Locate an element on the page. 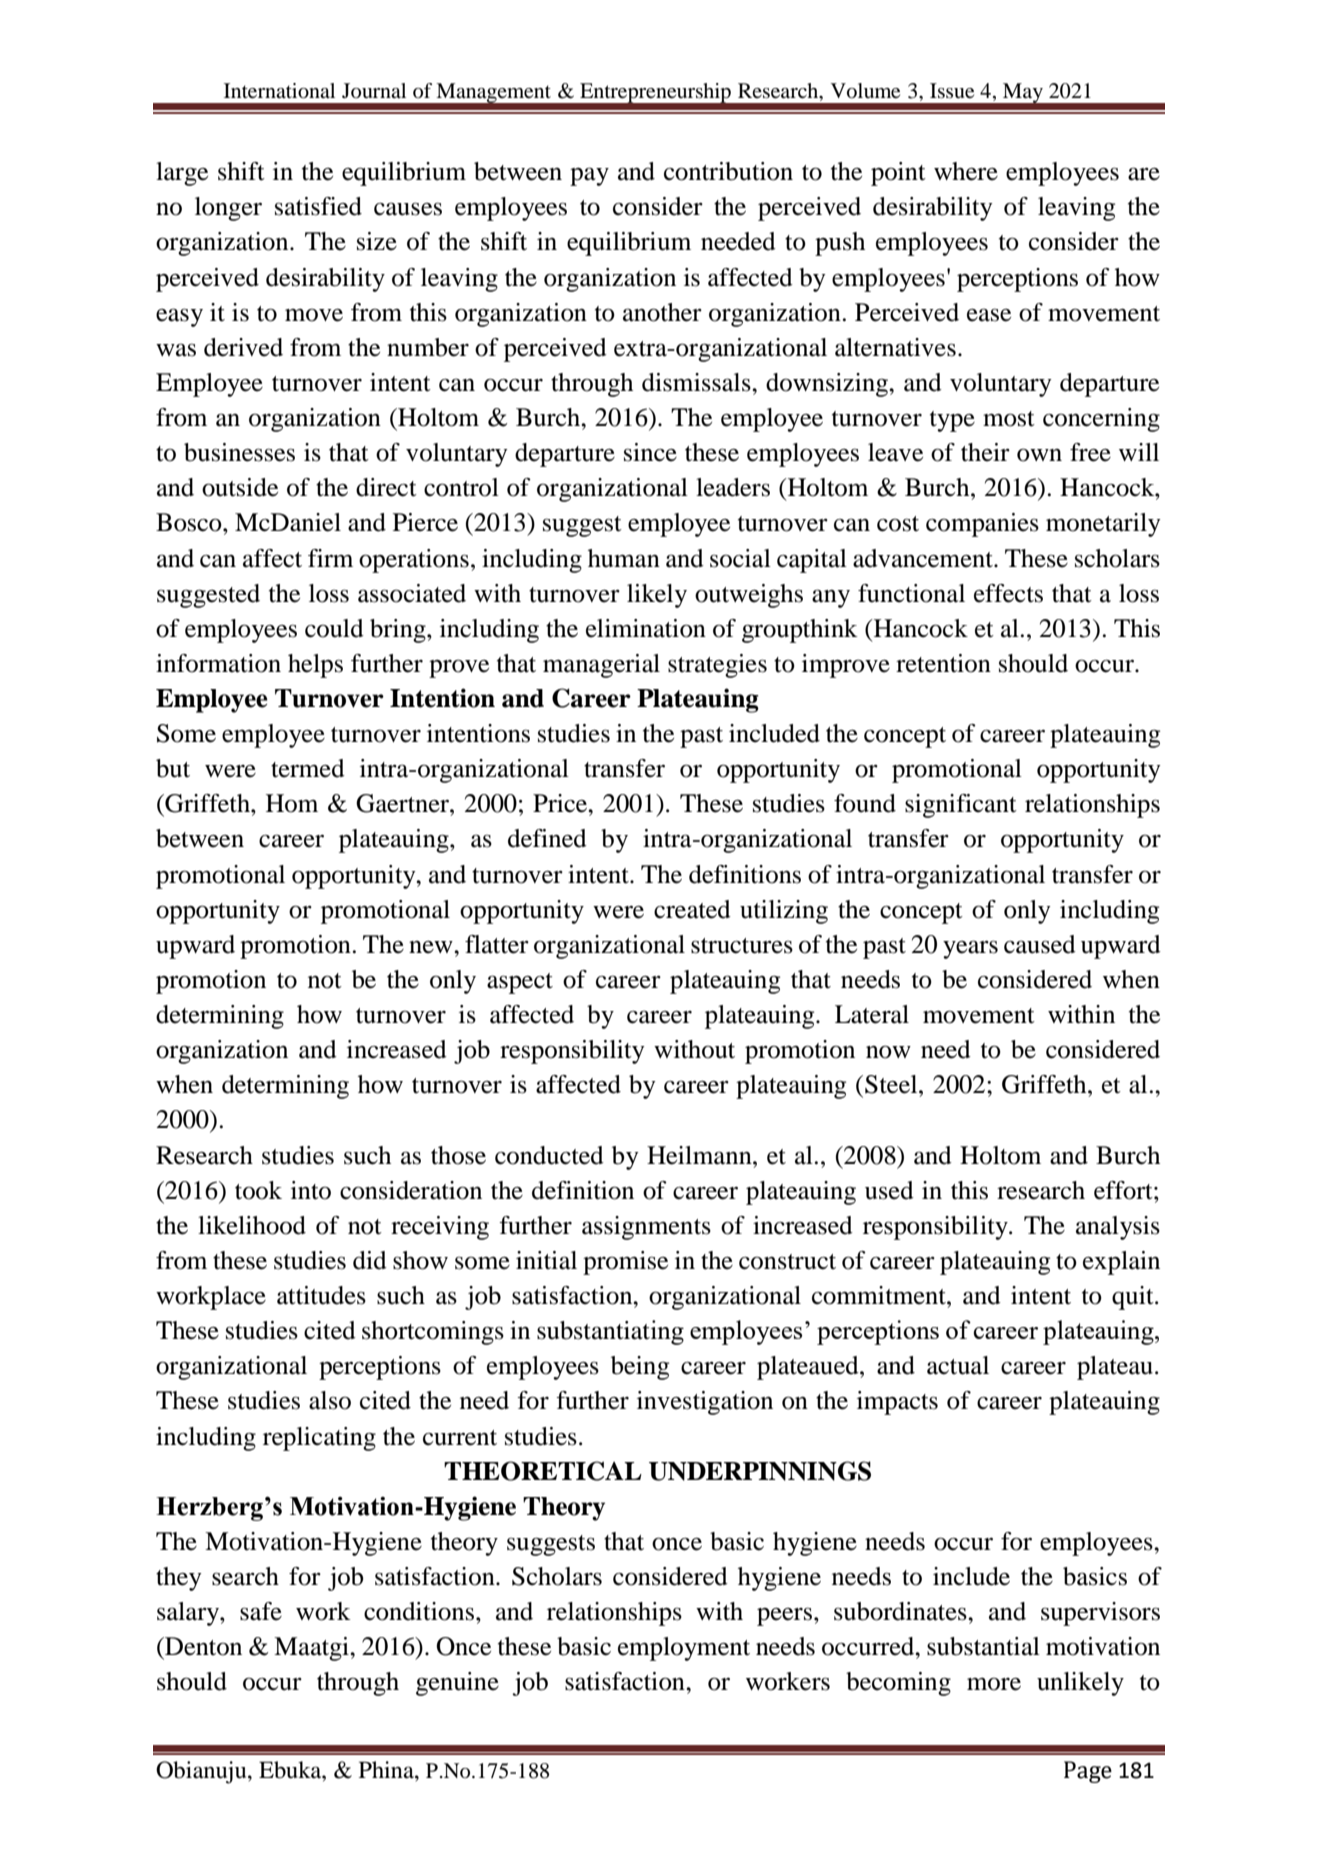 This document has height=1863, width=1317. retention is located at coordinates (943, 663).
